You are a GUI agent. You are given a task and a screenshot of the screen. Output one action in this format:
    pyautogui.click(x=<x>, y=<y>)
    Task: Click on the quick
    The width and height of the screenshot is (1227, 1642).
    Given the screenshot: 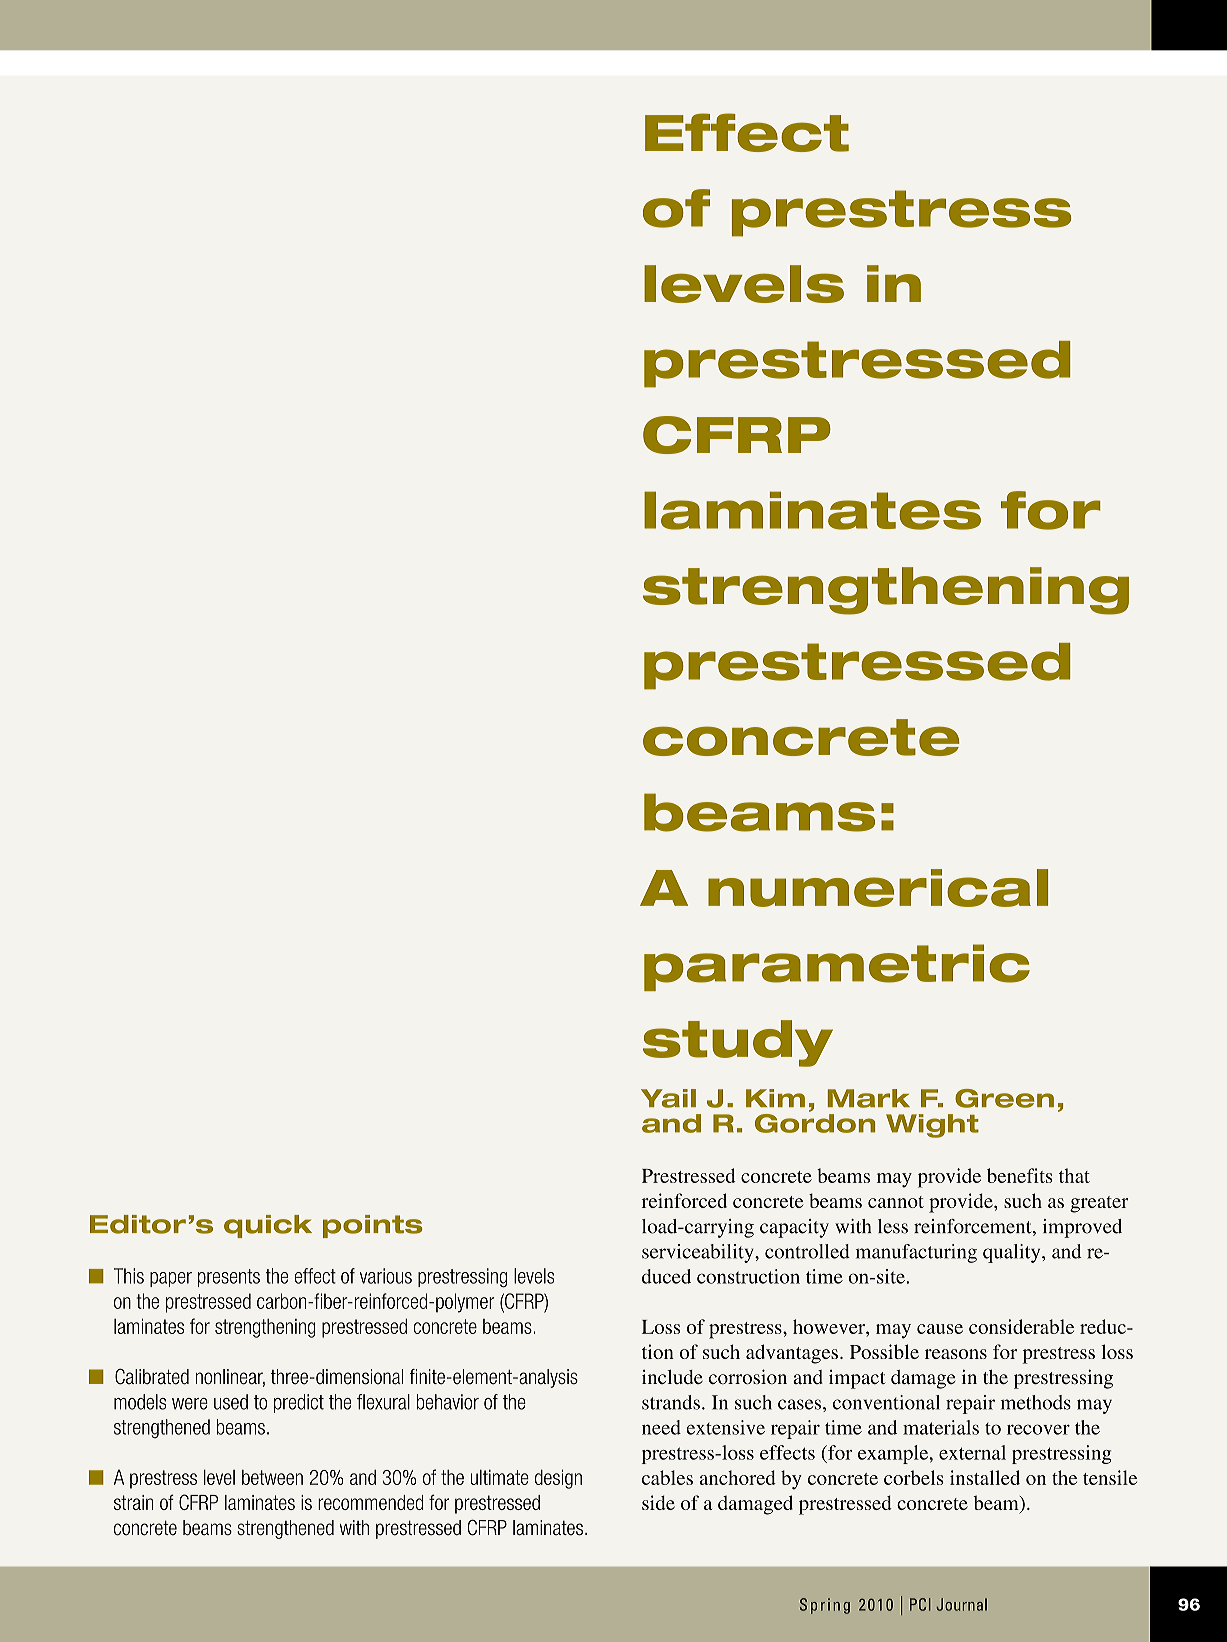 What is the action you would take?
    pyautogui.click(x=268, y=1226)
